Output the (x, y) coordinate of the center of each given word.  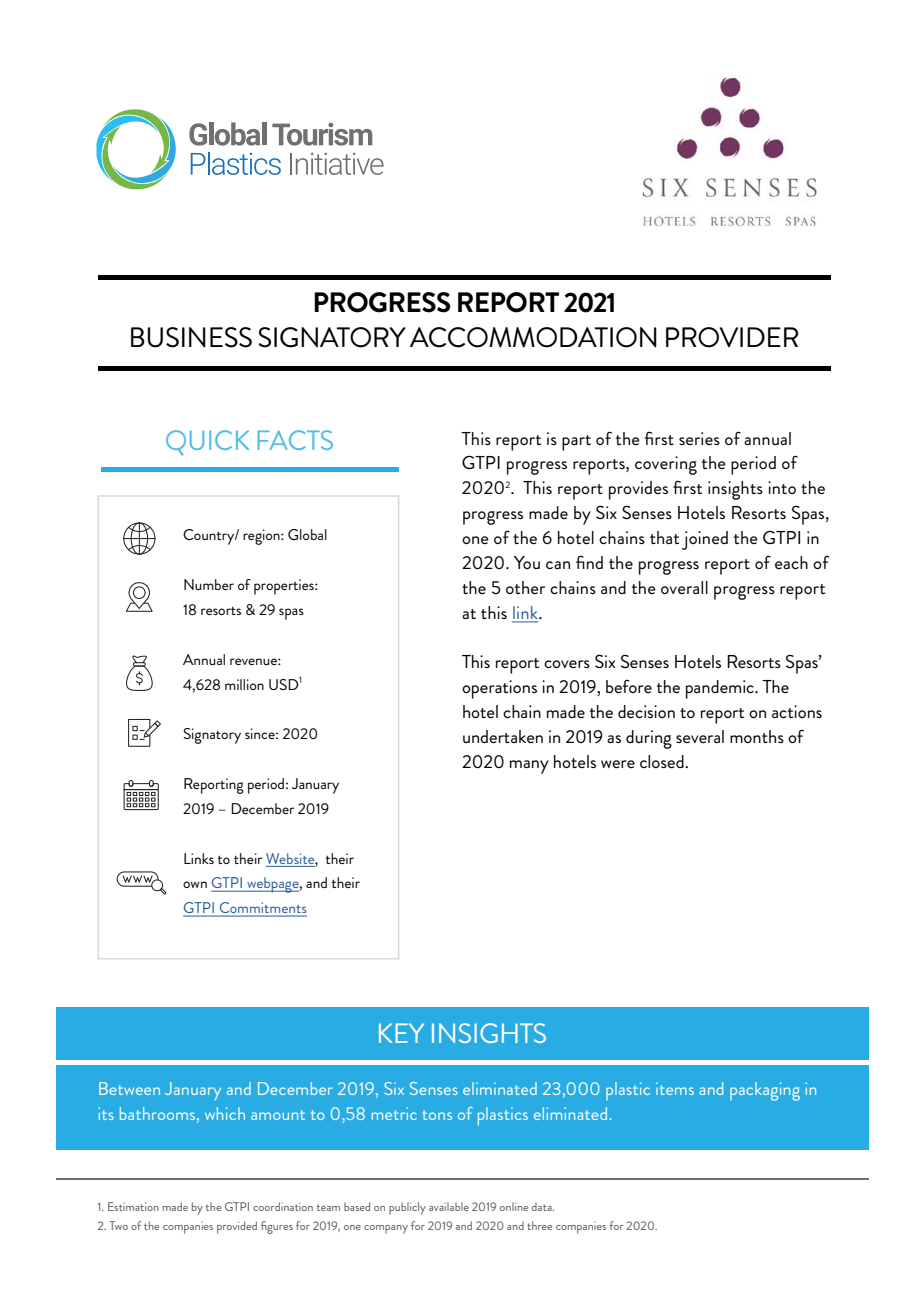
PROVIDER (732, 337)
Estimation (133, 1206)
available (449, 1206)
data (543, 1206)
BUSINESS (191, 337)
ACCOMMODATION (533, 337)
